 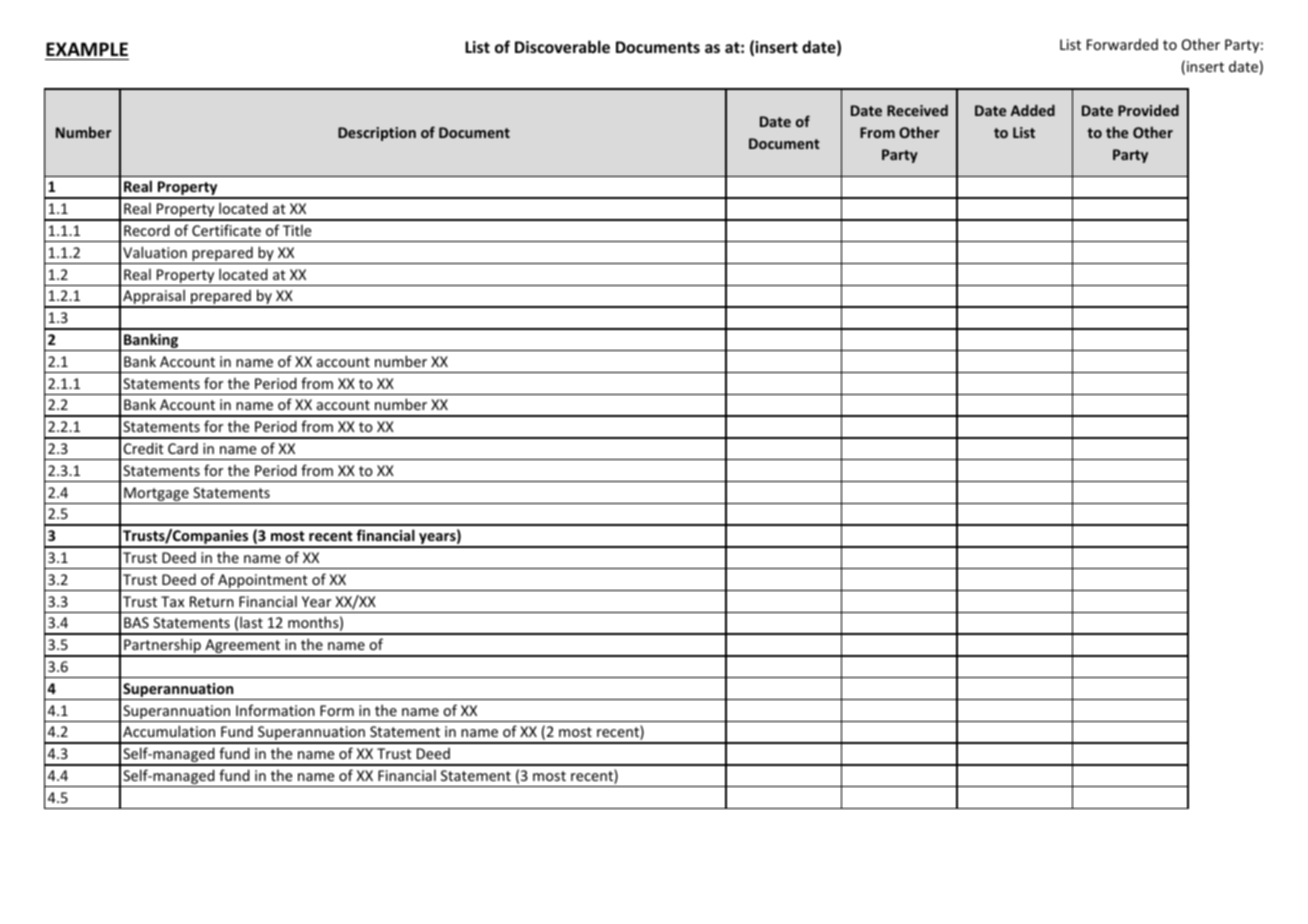 What do you see at coordinates (169, 731) in the screenshot?
I see `Accumulation` at bounding box center [169, 731].
